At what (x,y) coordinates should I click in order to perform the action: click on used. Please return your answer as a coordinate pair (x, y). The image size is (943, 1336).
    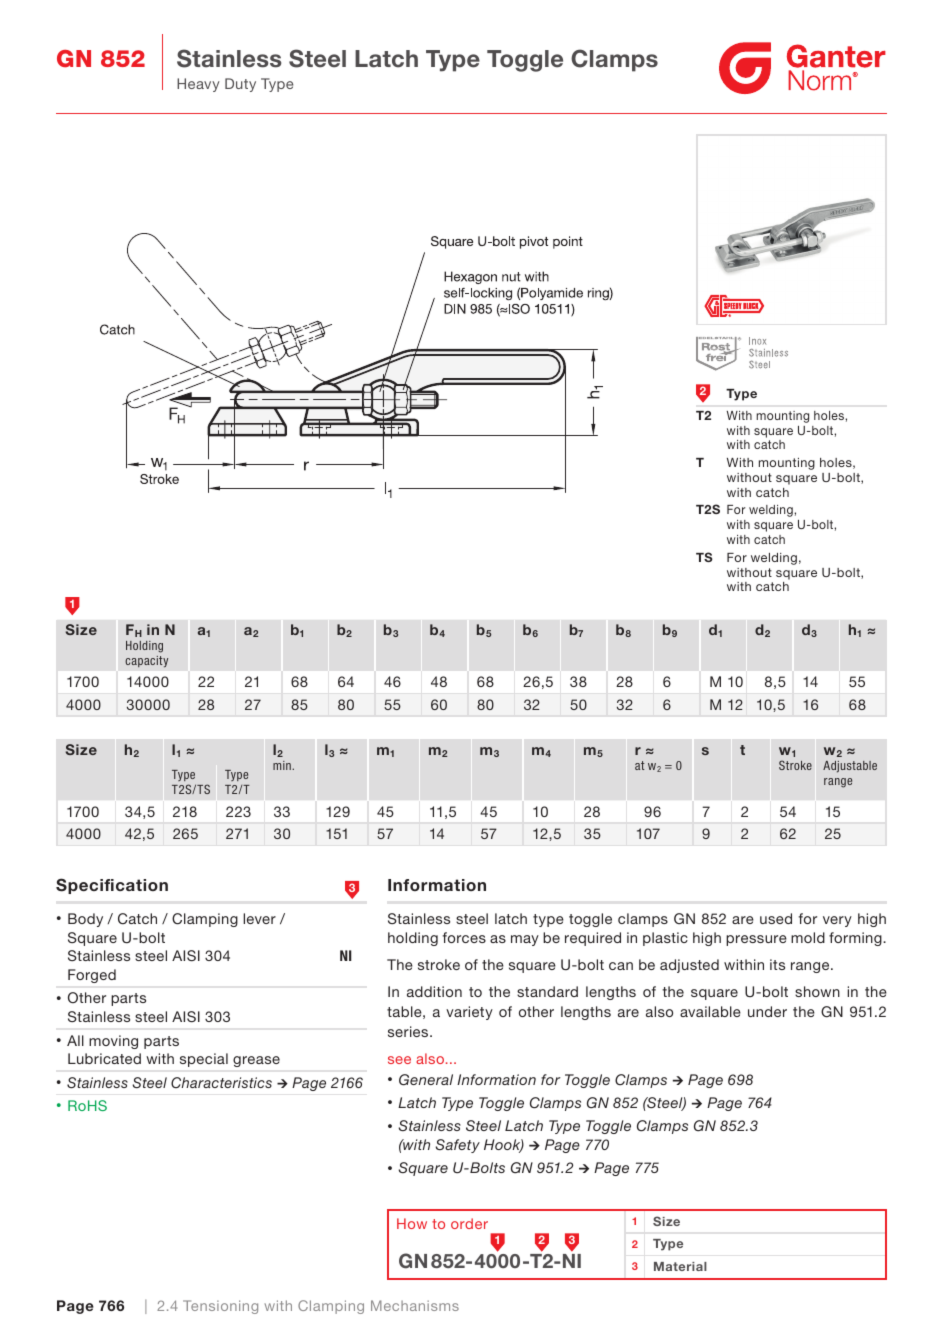
    Looking at the image, I should click on (776, 918).
